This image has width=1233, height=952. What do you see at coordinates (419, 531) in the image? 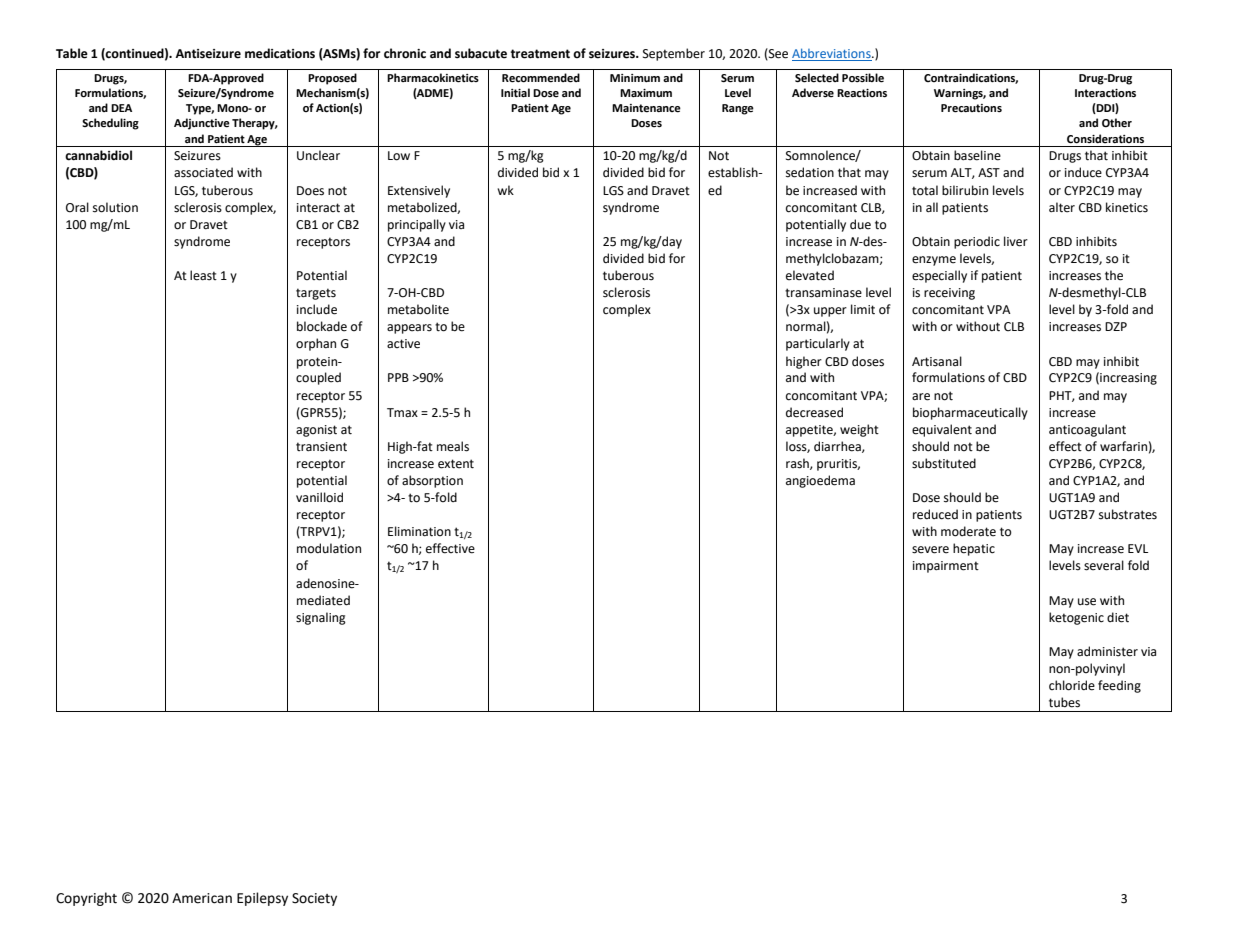
I see `Elimination` at bounding box center [419, 531].
